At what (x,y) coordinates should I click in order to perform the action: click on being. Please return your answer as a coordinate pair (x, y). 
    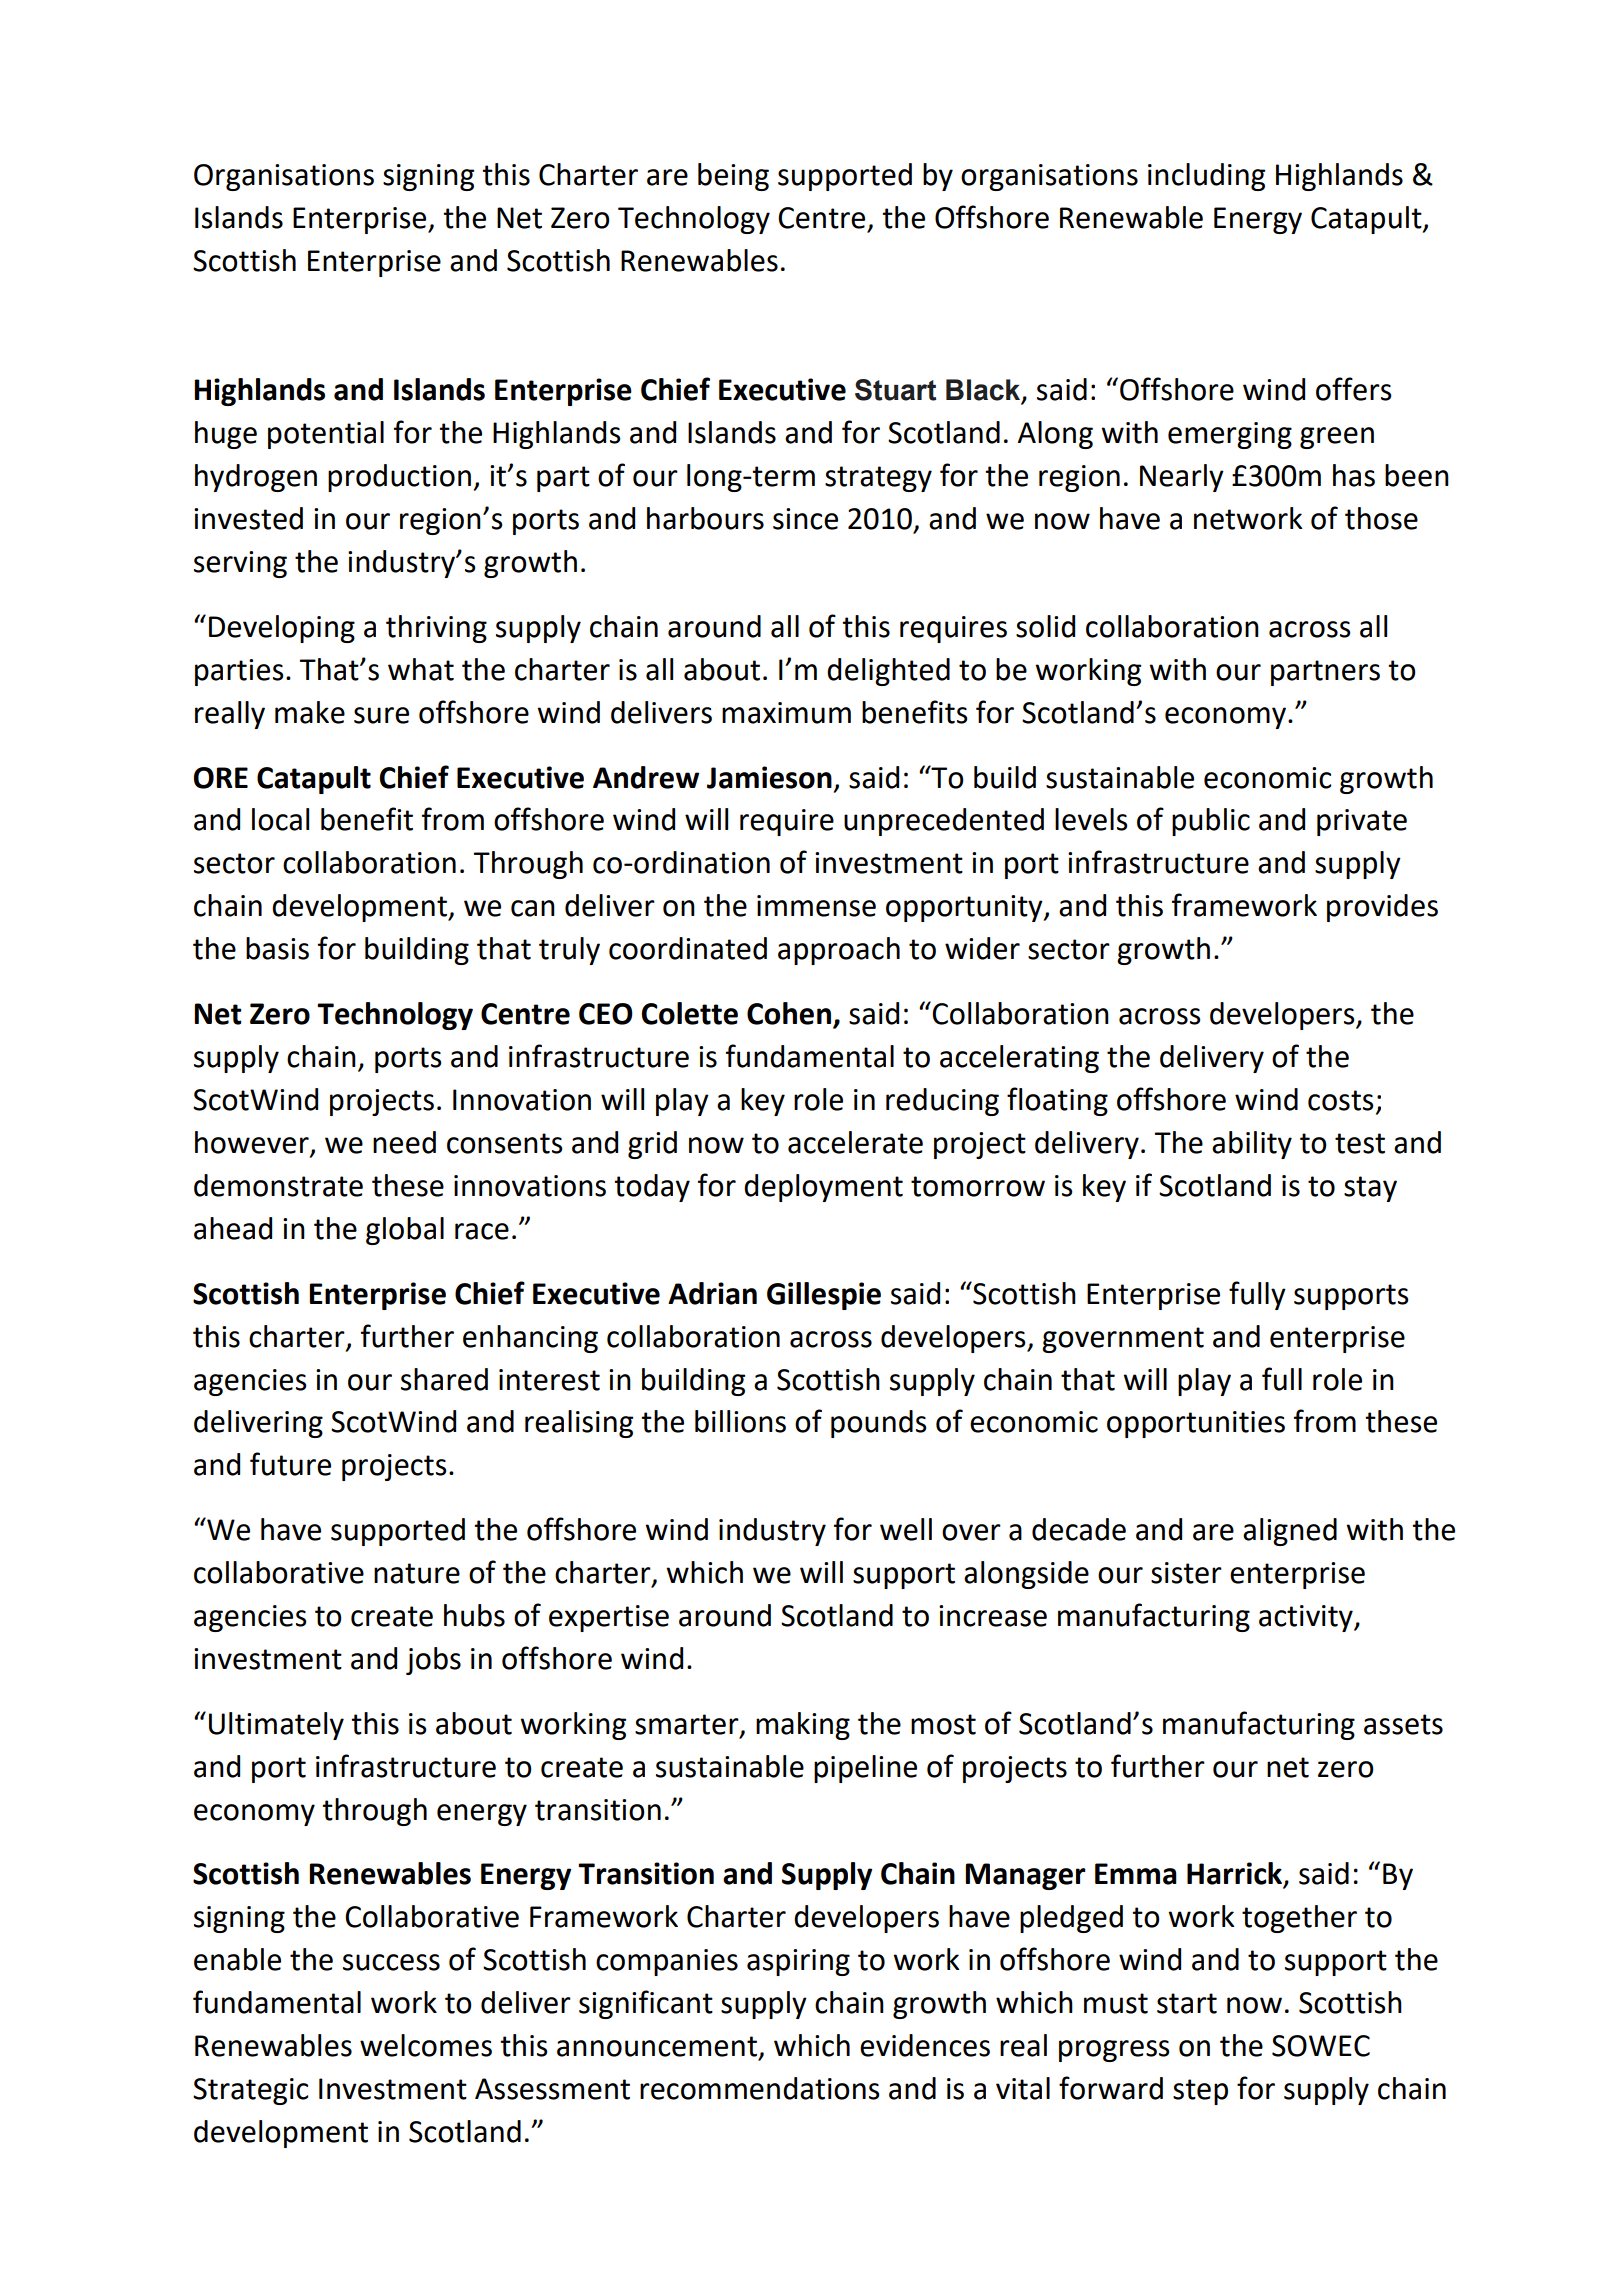
    Looking at the image, I should click on (733, 177).
